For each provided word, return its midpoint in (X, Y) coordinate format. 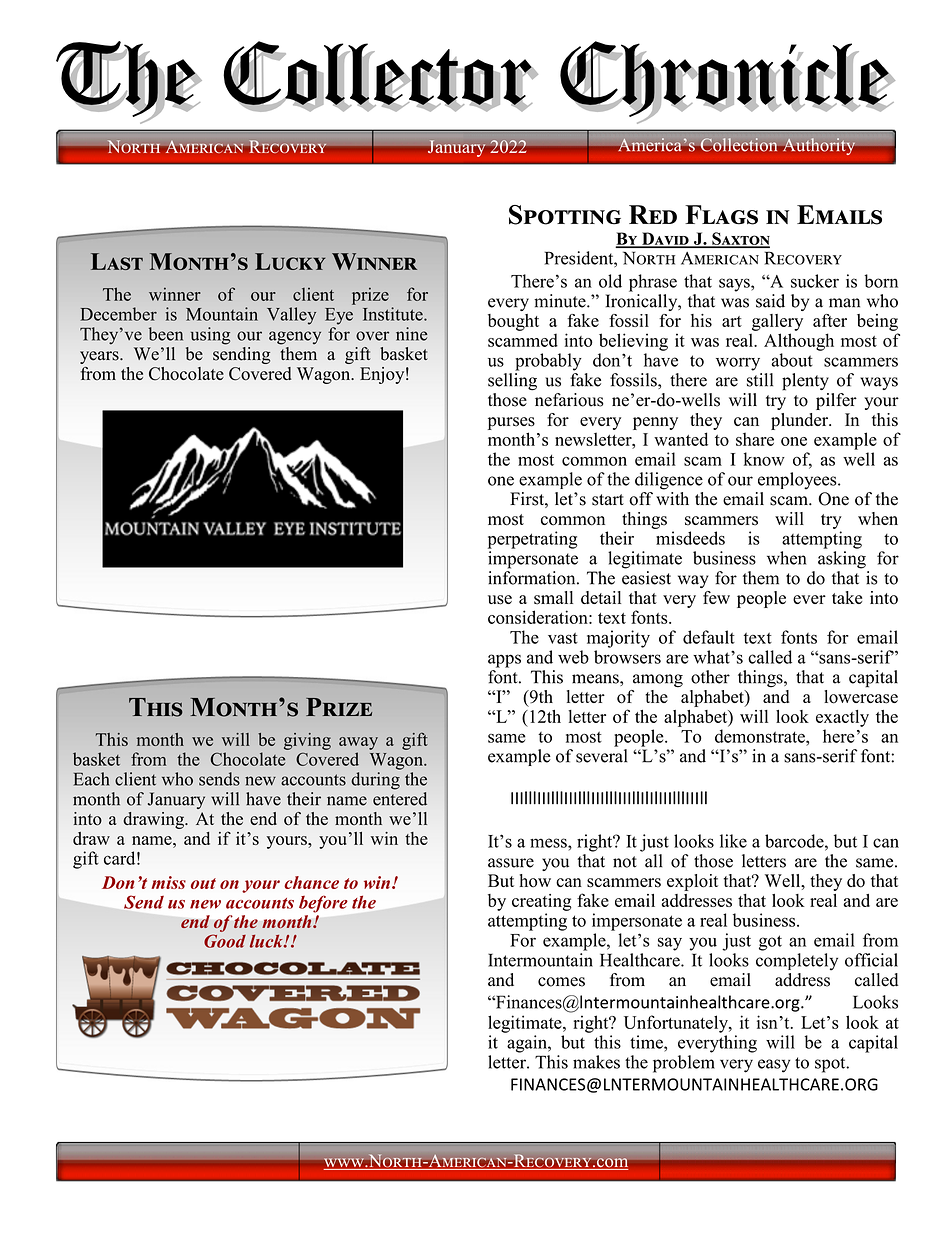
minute (561, 301)
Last (117, 261)
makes (596, 1062)
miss (169, 882)
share (755, 439)
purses (511, 423)
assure (511, 863)
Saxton (740, 239)
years (100, 357)
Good (225, 941)
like (733, 841)
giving (307, 741)
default (709, 637)
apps (504, 661)
